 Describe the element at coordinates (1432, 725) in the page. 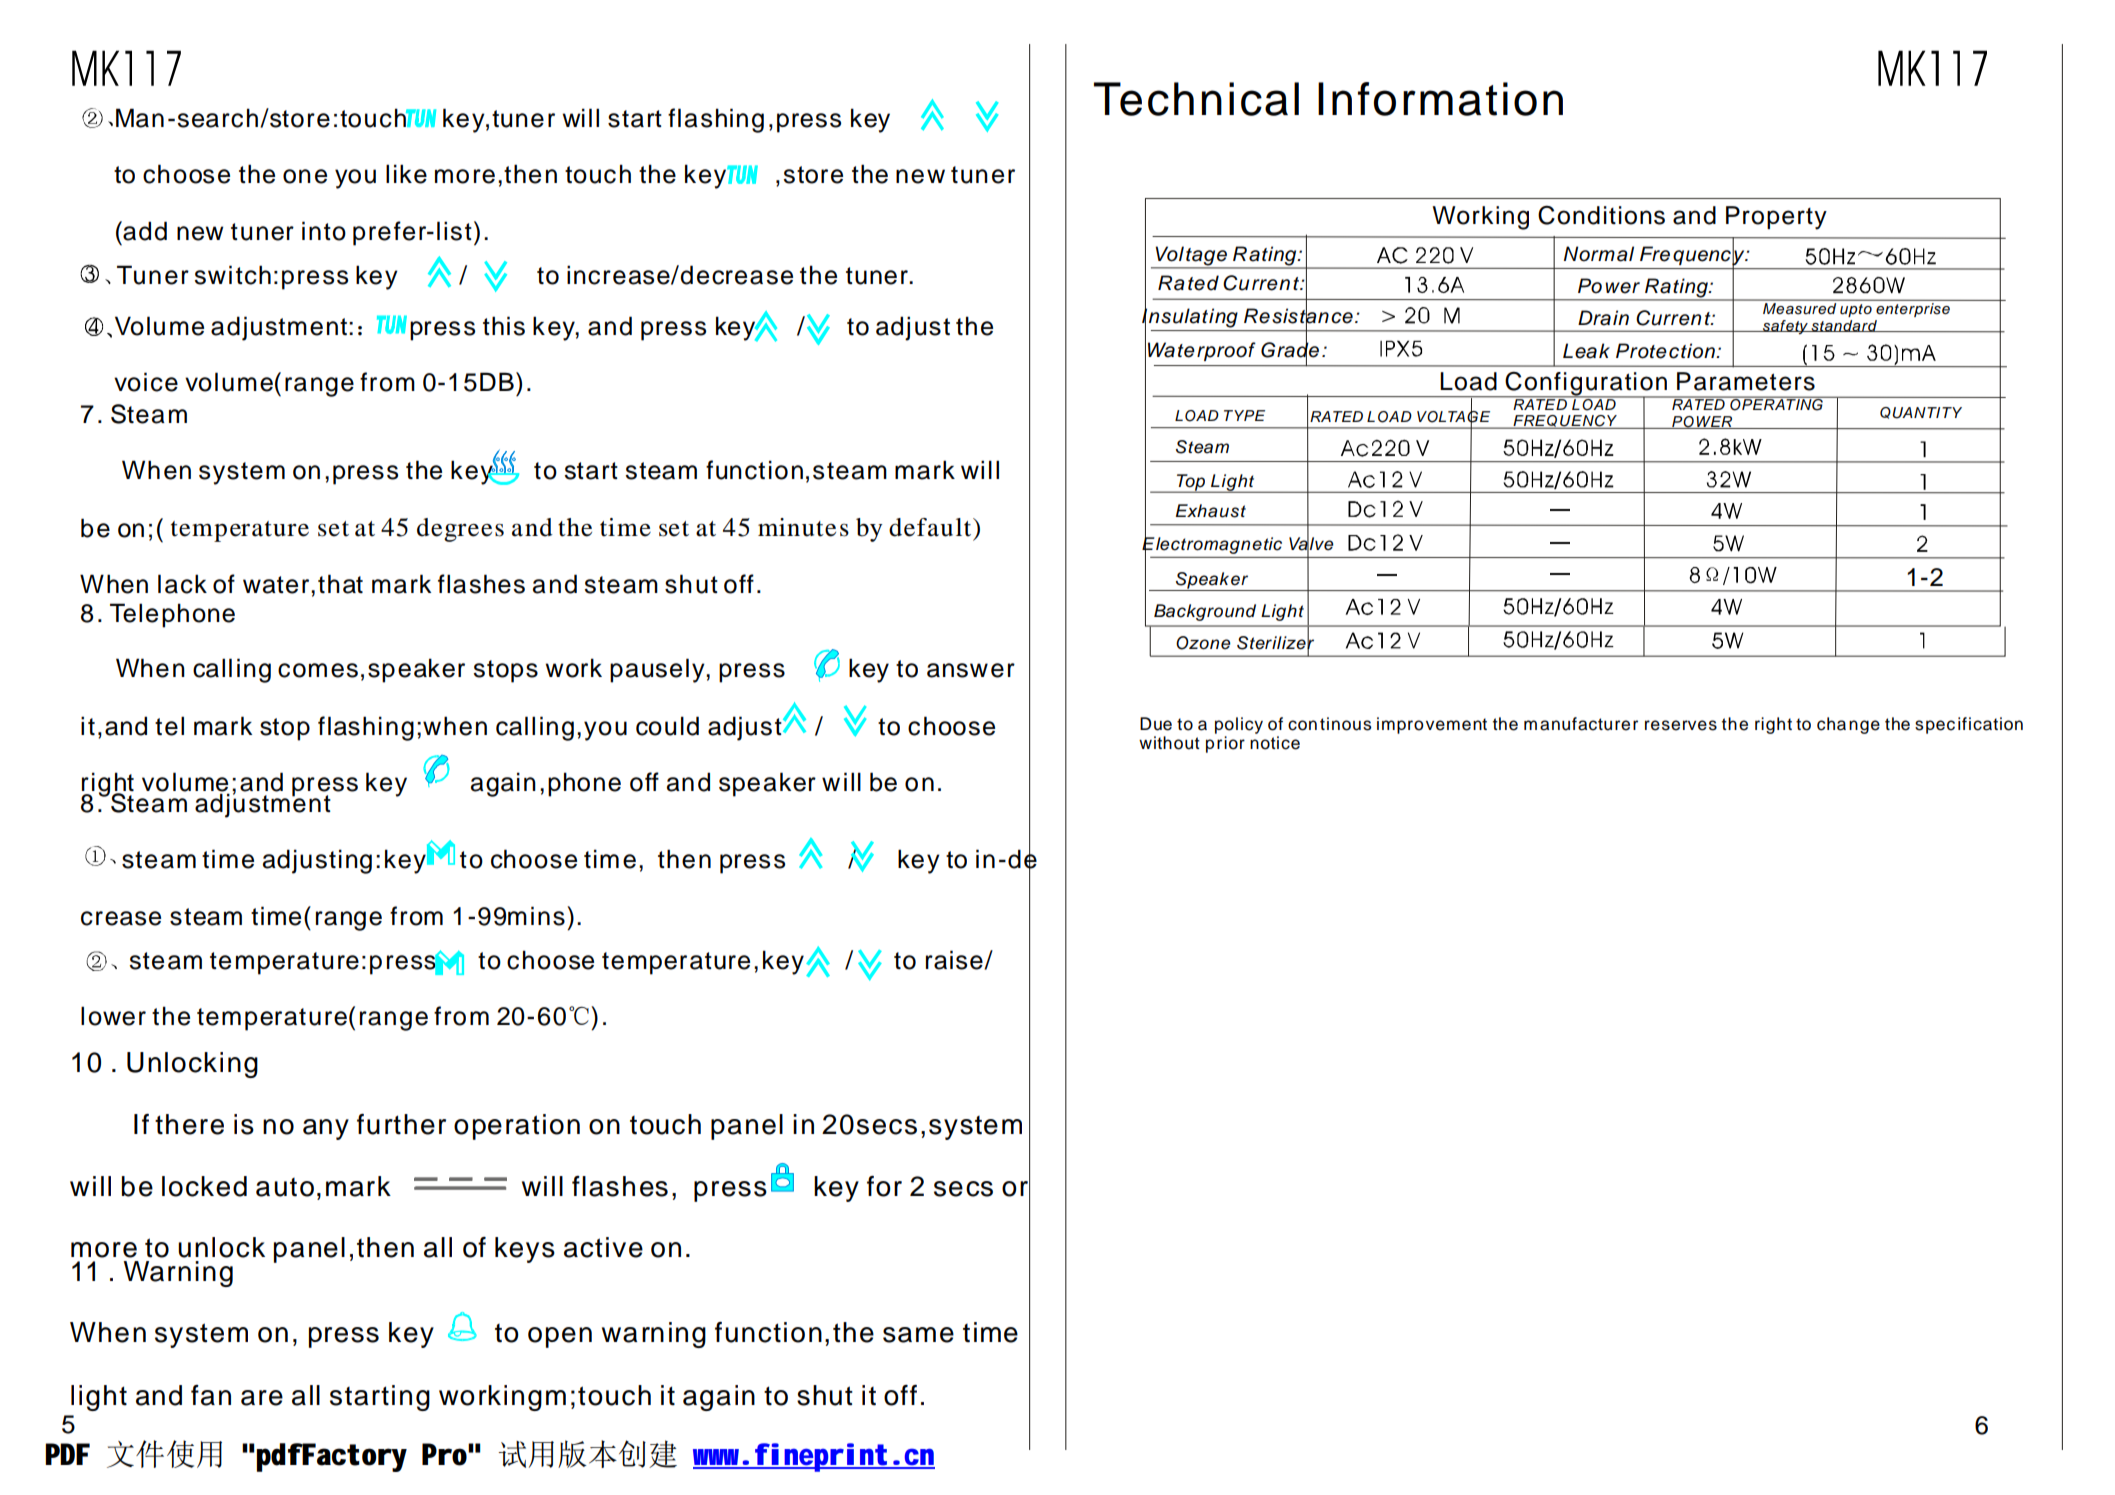

I see `improvement` at that location.
